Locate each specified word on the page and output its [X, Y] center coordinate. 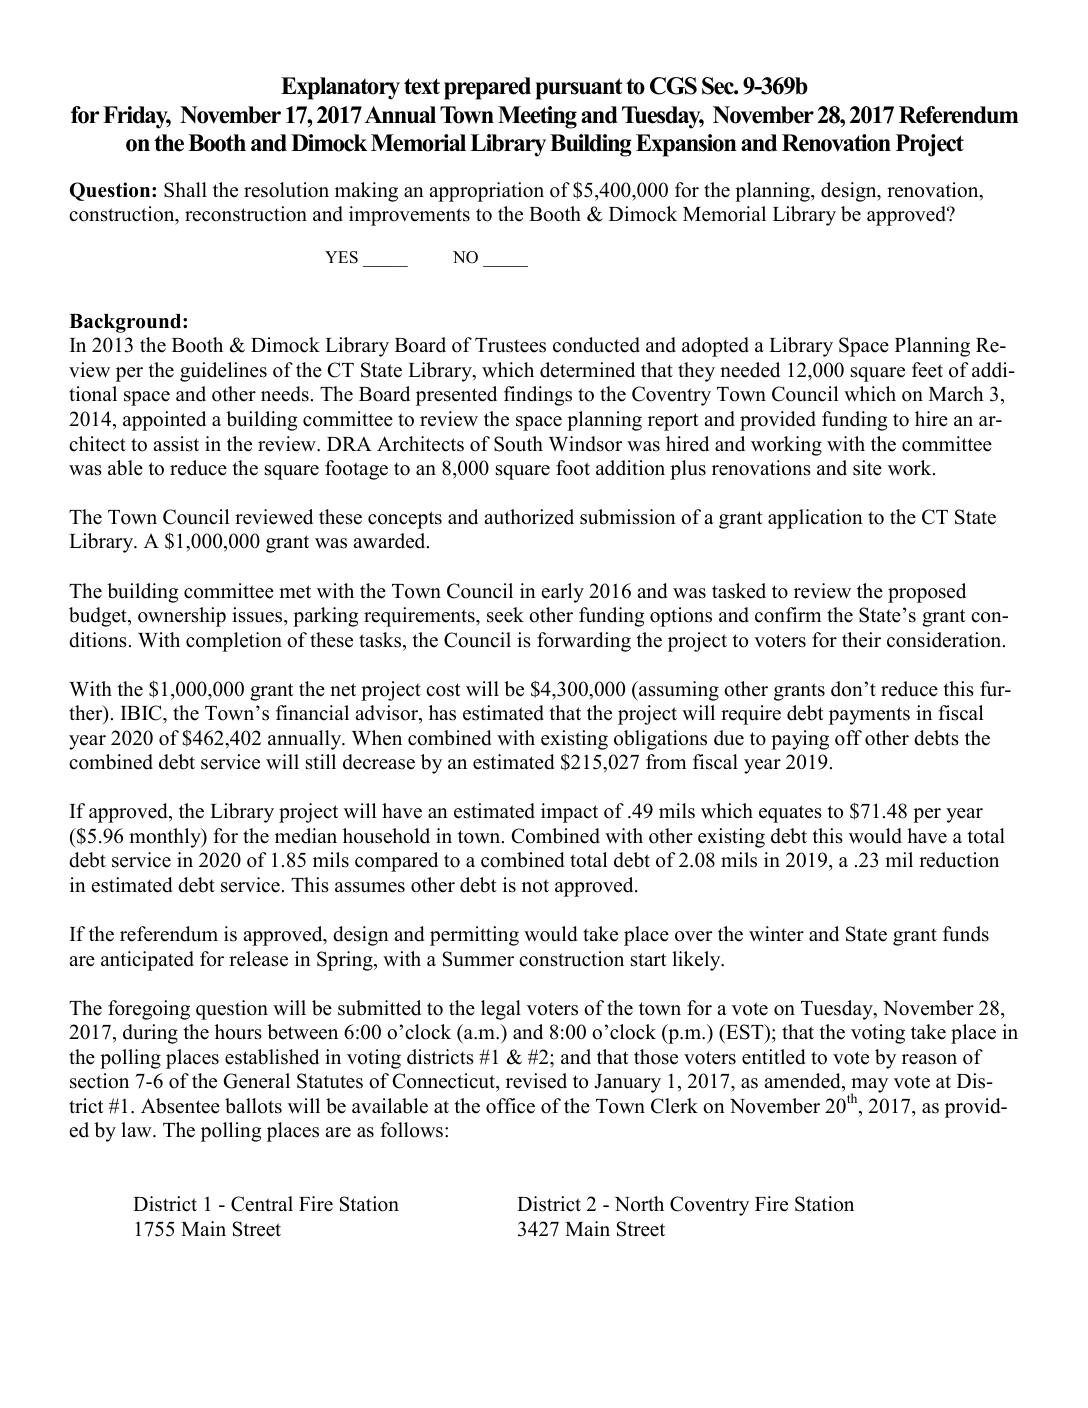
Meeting [537, 117]
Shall [185, 190]
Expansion [686, 145]
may [869, 1087]
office [510, 1106]
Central [262, 1204]
